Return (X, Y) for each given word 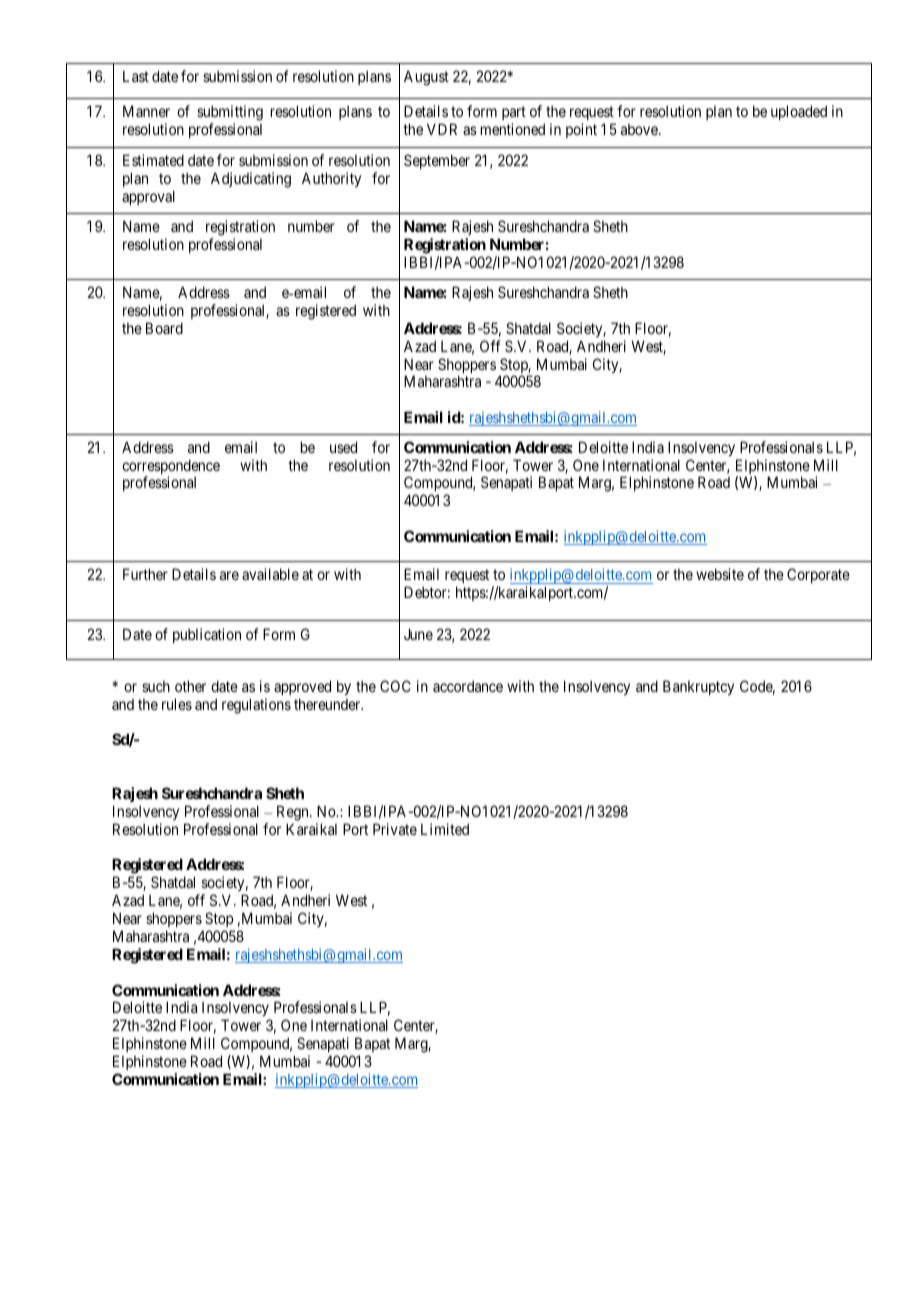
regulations (256, 706)
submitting (230, 114)
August (426, 78)
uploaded (799, 112)
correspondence (171, 468)
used (343, 447)
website (720, 574)
